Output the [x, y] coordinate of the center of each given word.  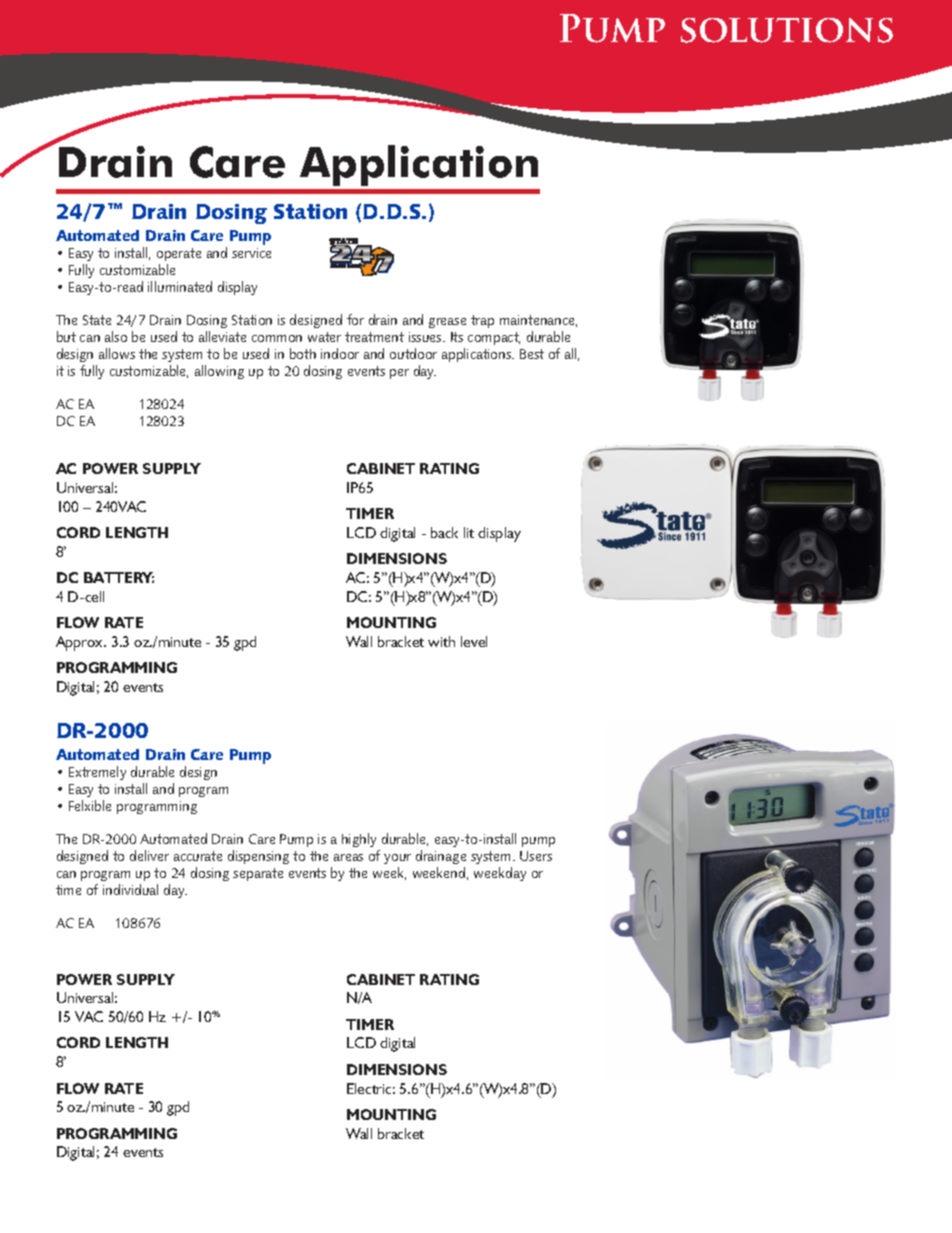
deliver [149, 855]
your [397, 859]
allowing [219, 372]
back [444, 532]
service [251, 253]
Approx [81, 643]
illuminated [180, 286]
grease [447, 323]
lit [469, 532]
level [474, 641]
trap [482, 321]
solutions [787, 30]
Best [532, 354]
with [441, 641]
